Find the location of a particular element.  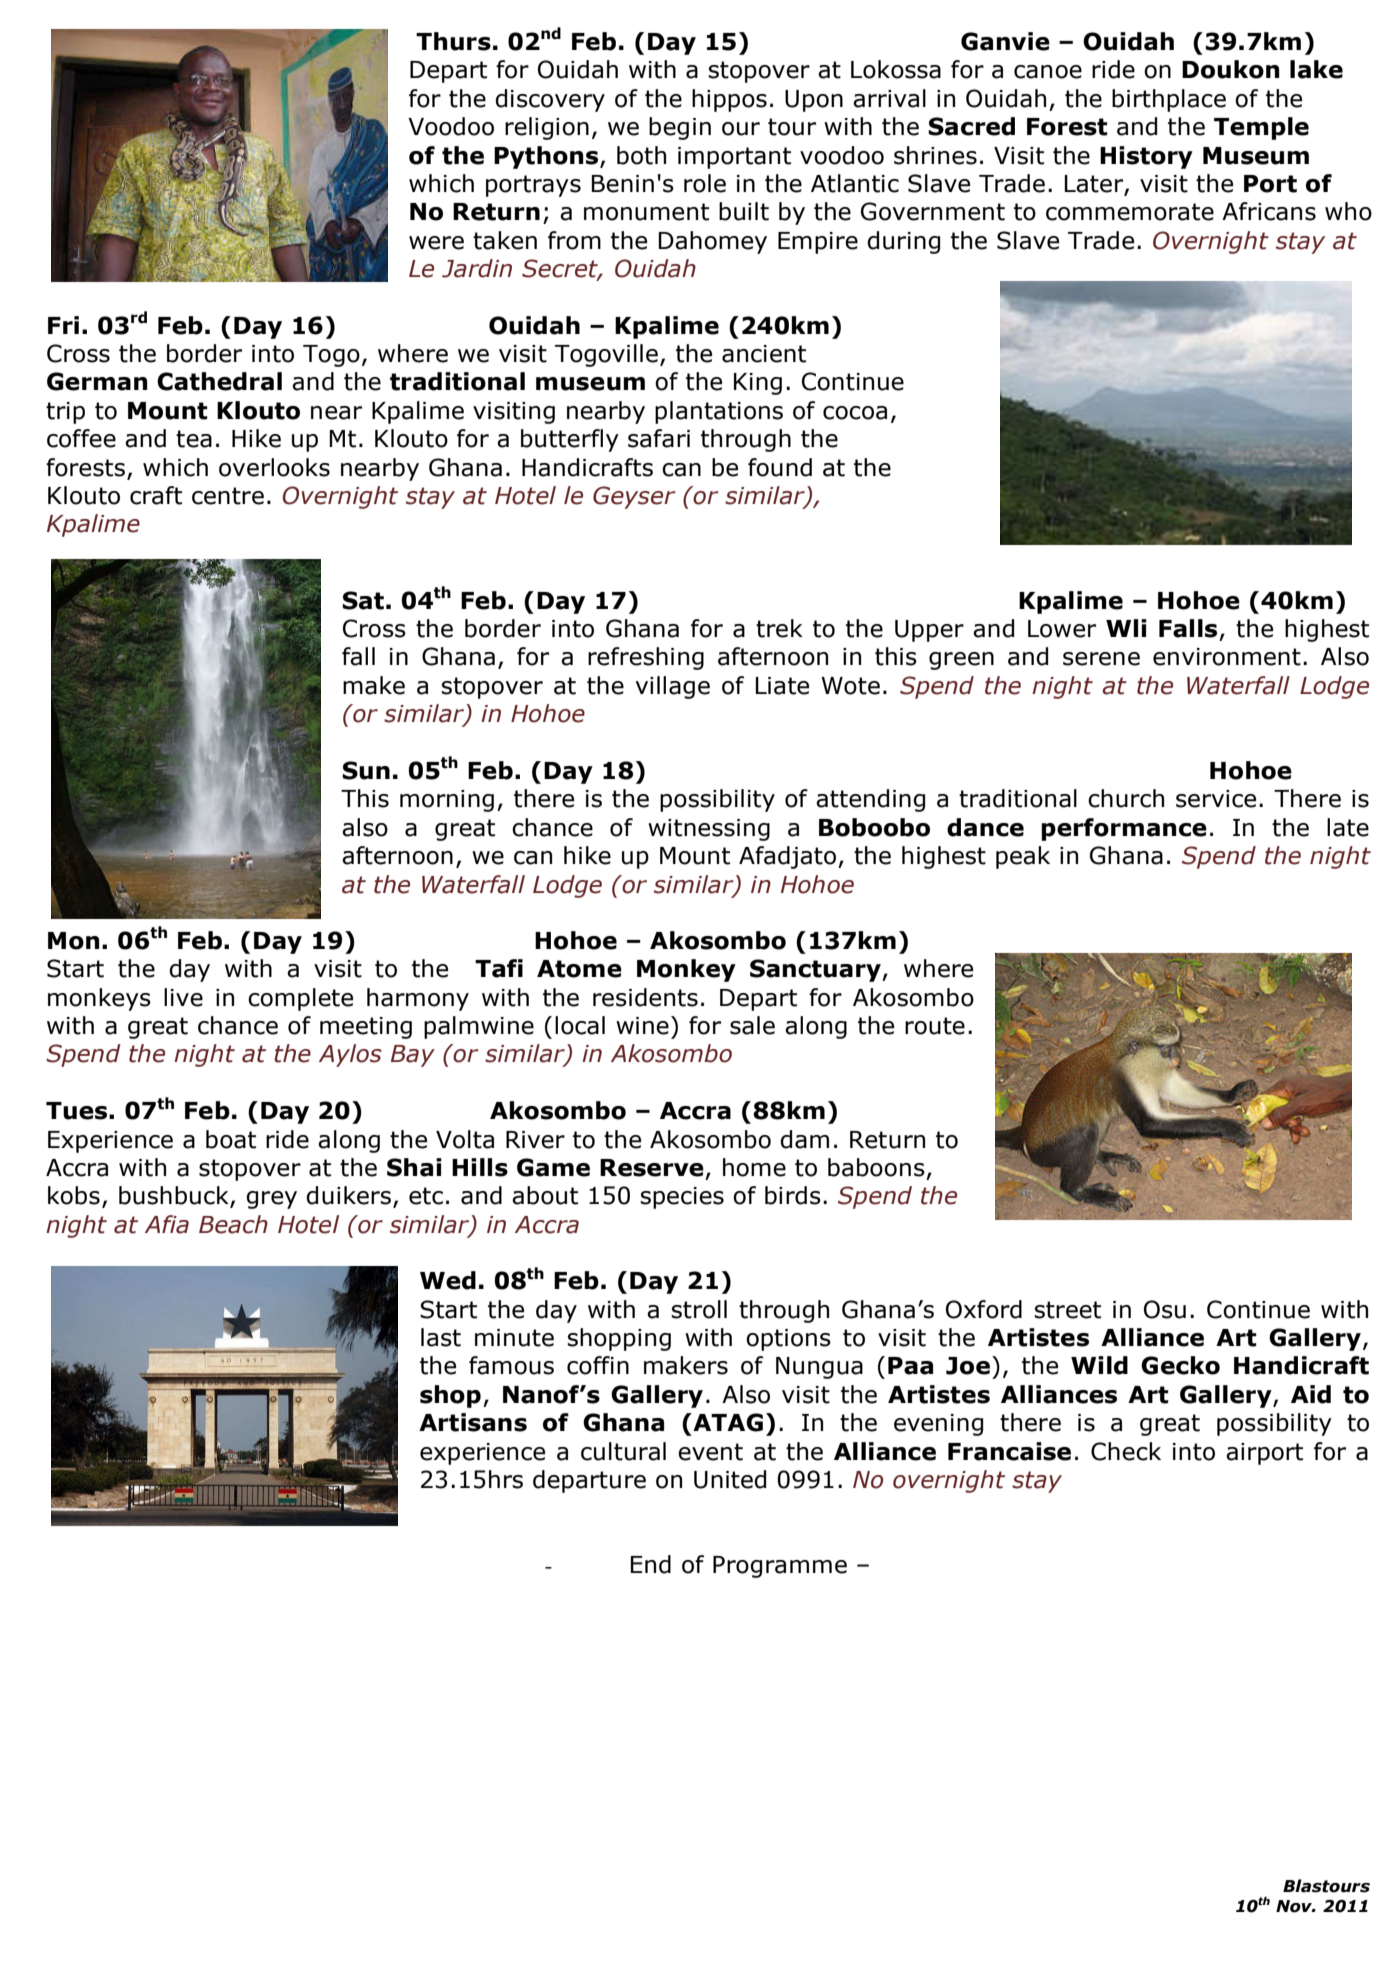

Artisans is located at coordinates (473, 1422).
